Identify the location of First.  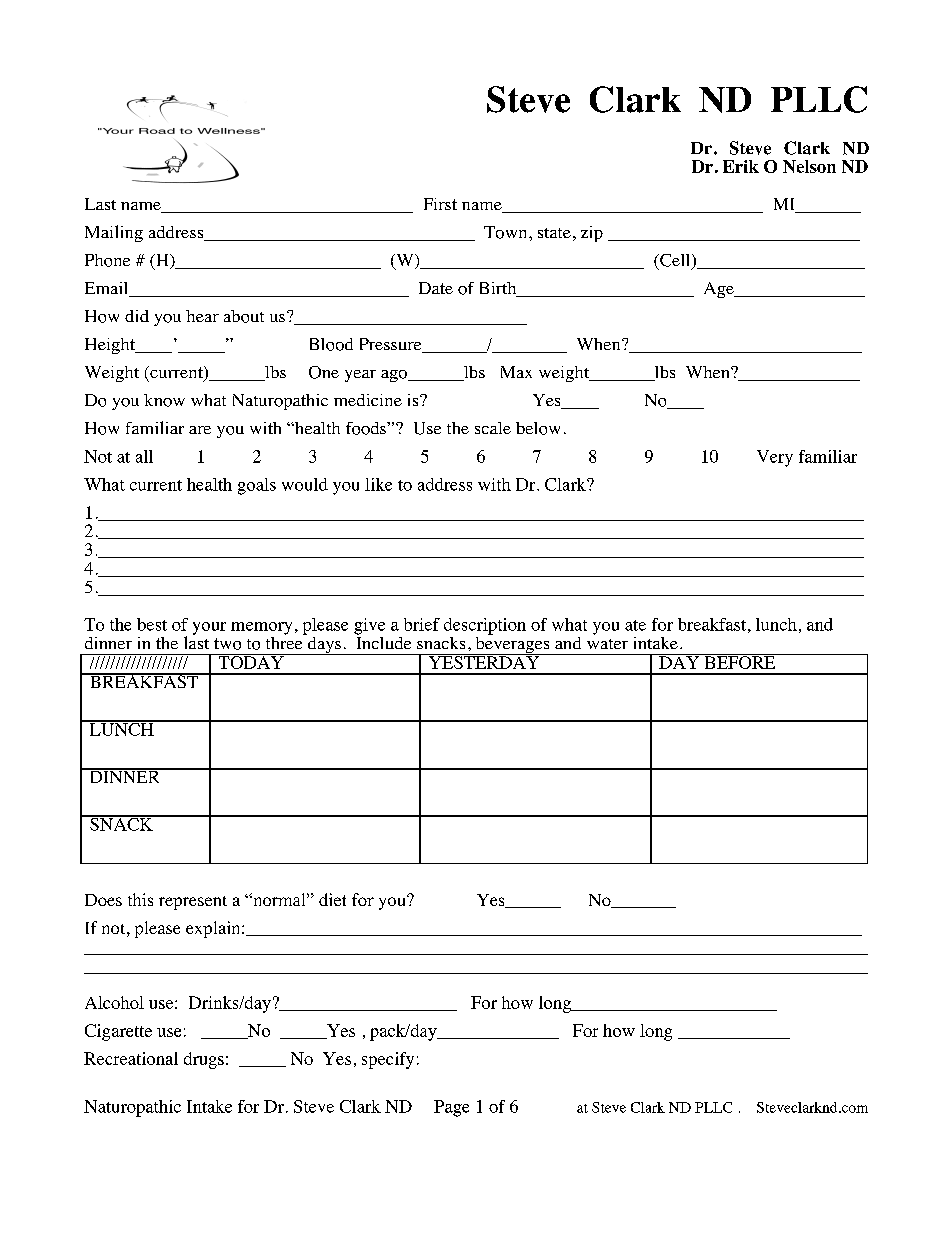
(440, 204).
